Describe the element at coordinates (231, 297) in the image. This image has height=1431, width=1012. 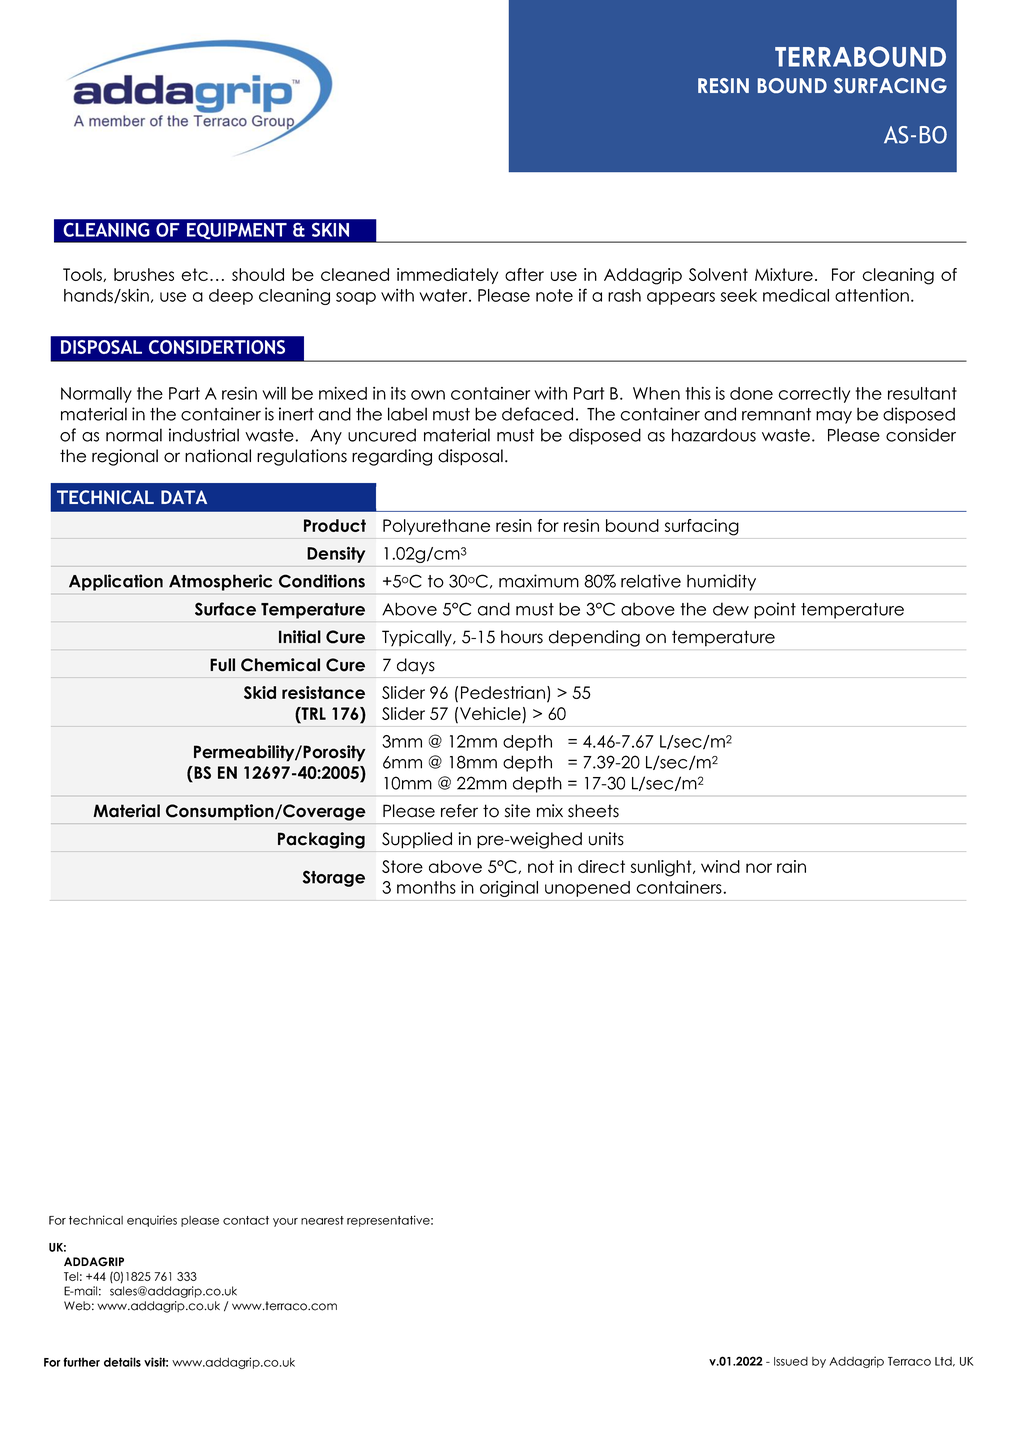
I see `deep` at that location.
